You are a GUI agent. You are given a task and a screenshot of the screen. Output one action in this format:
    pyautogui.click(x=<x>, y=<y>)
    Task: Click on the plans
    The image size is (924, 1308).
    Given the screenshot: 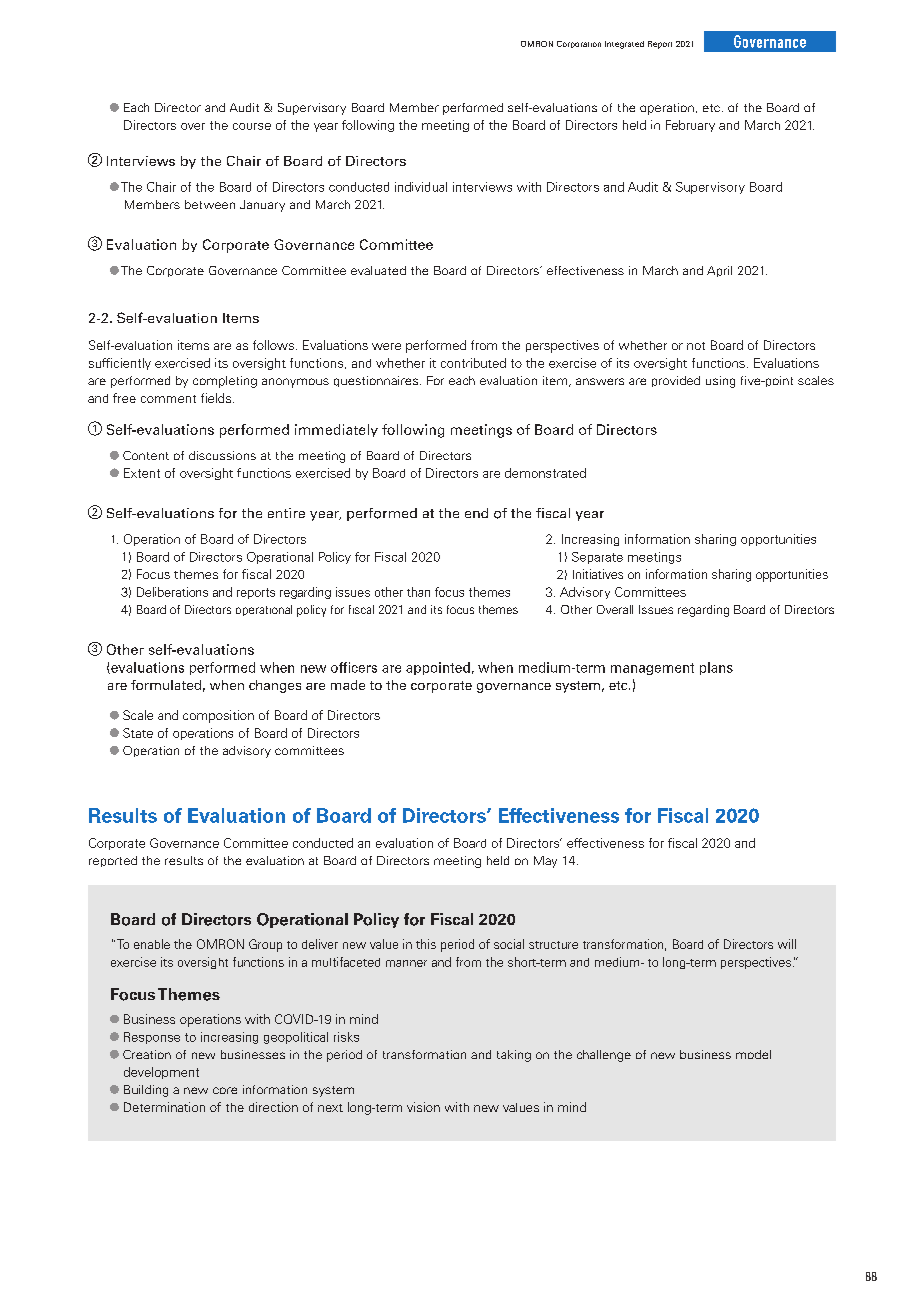 What is the action you would take?
    pyautogui.click(x=716, y=668)
